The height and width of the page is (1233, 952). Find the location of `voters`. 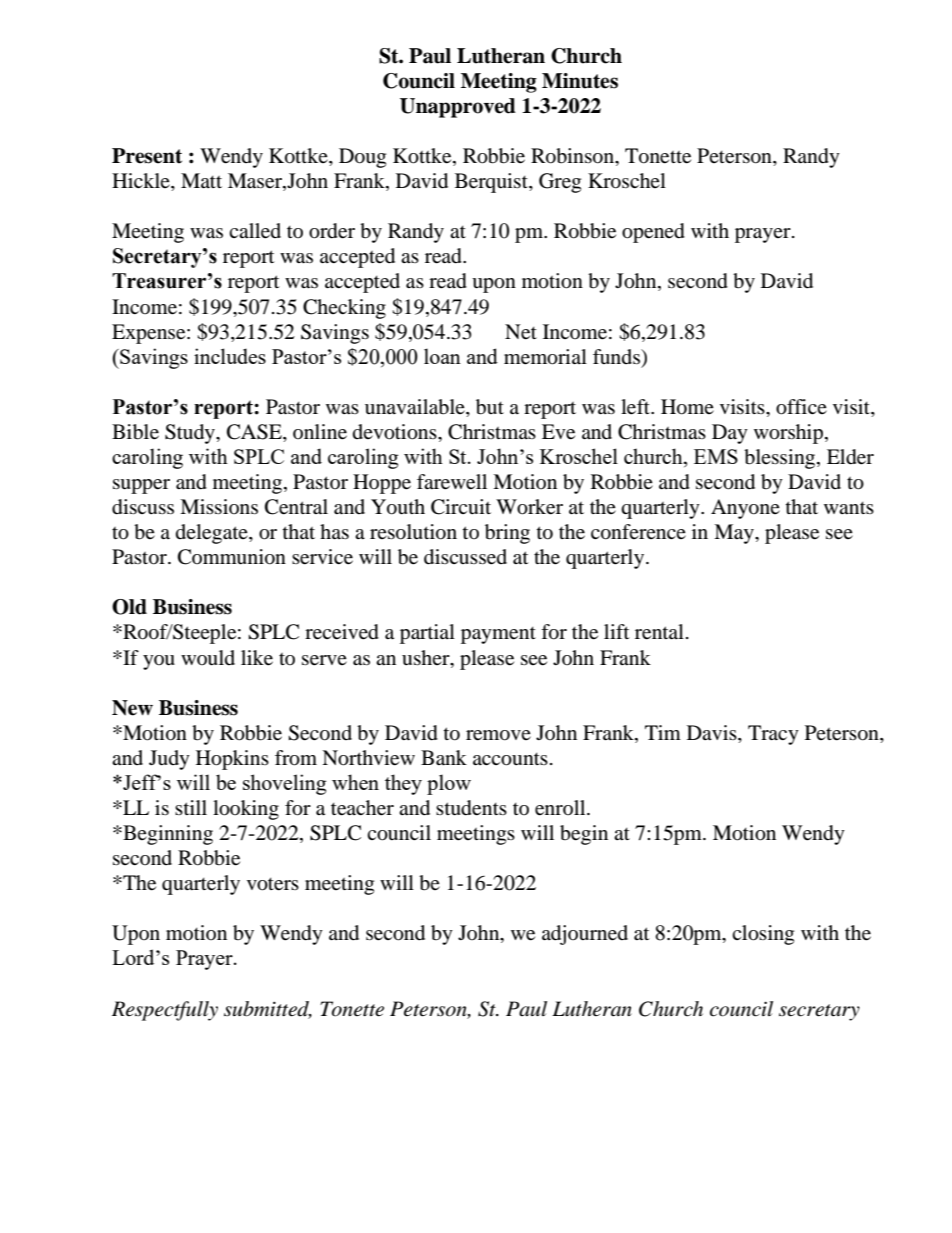

voters is located at coordinates (273, 884).
